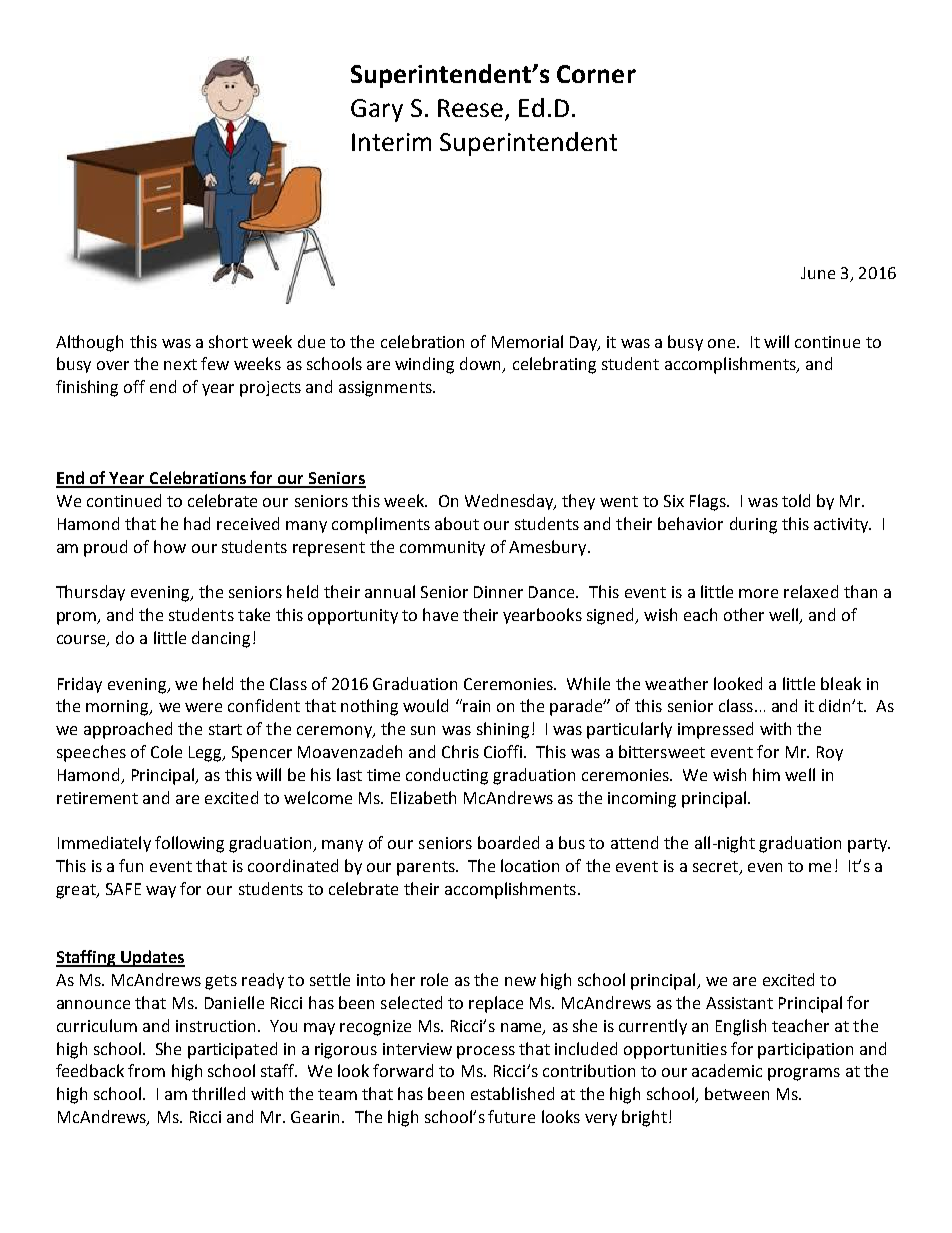 The image size is (952, 1233). Describe the element at coordinates (596, 74) in the page. I see `Corner` at that location.
